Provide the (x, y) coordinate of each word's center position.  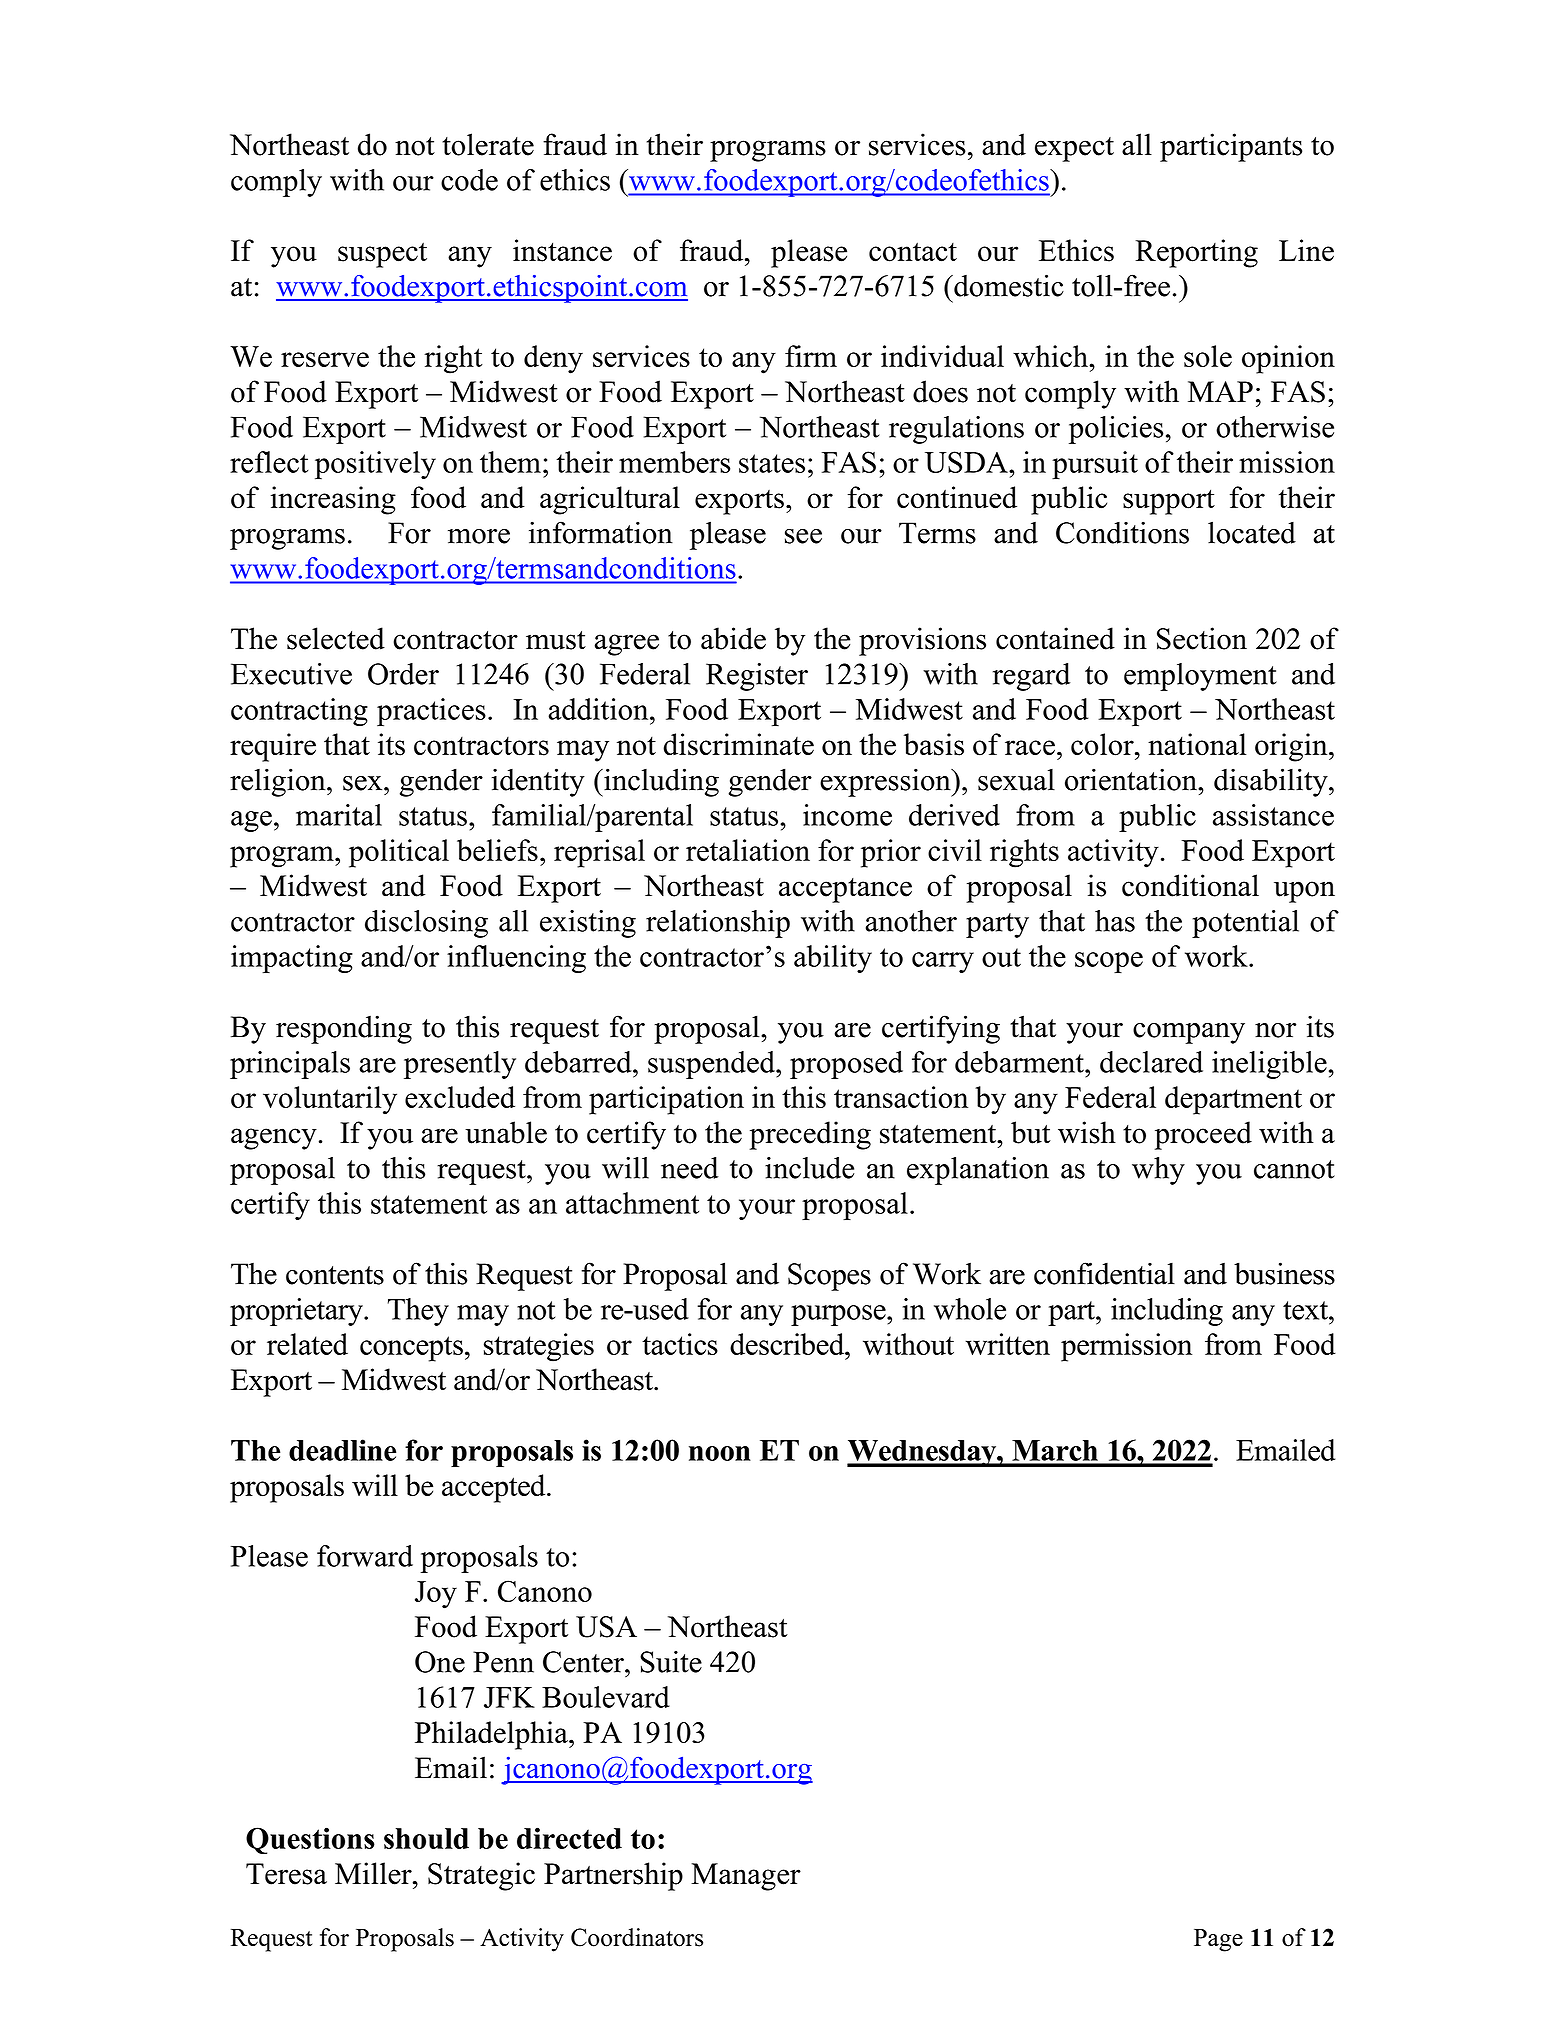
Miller (374, 1873)
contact (913, 252)
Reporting (1196, 253)
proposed (846, 1065)
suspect (382, 255)
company (1189, 1033)
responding (344, 1029)
